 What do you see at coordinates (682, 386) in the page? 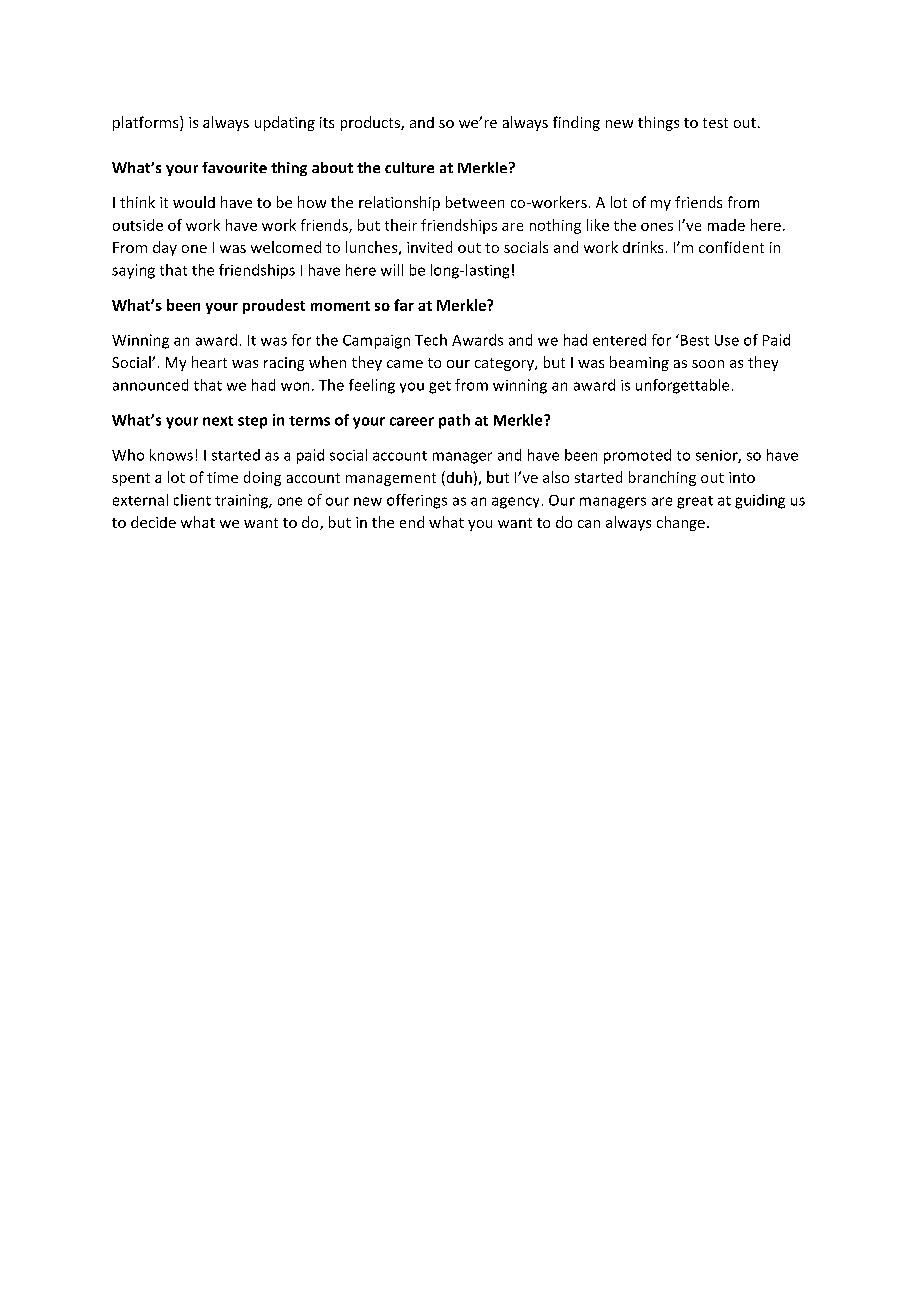
I see `unforgettable` at bounding box center [682, 386].
